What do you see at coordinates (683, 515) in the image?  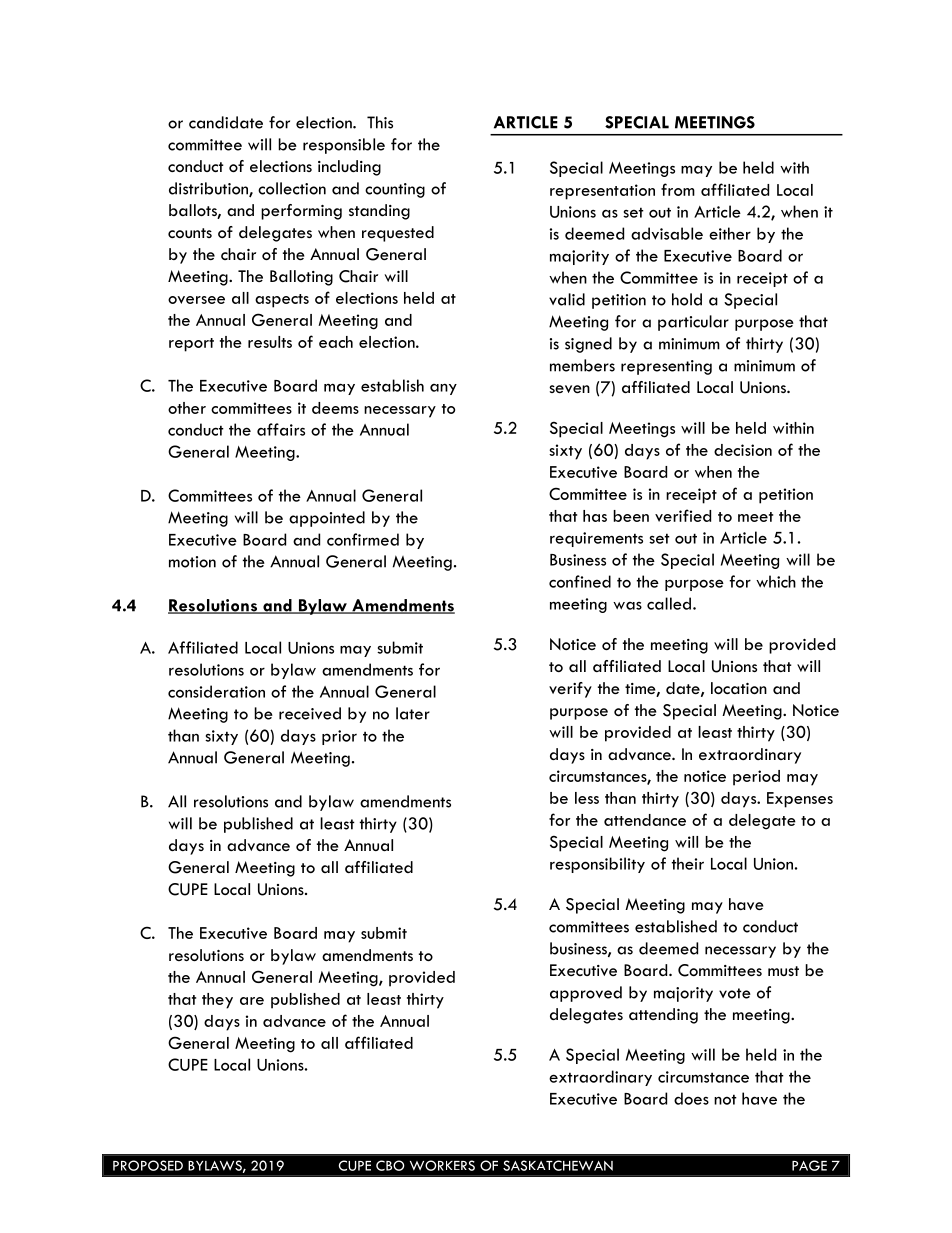 I see `verified` at bounding box center [683, 515].
